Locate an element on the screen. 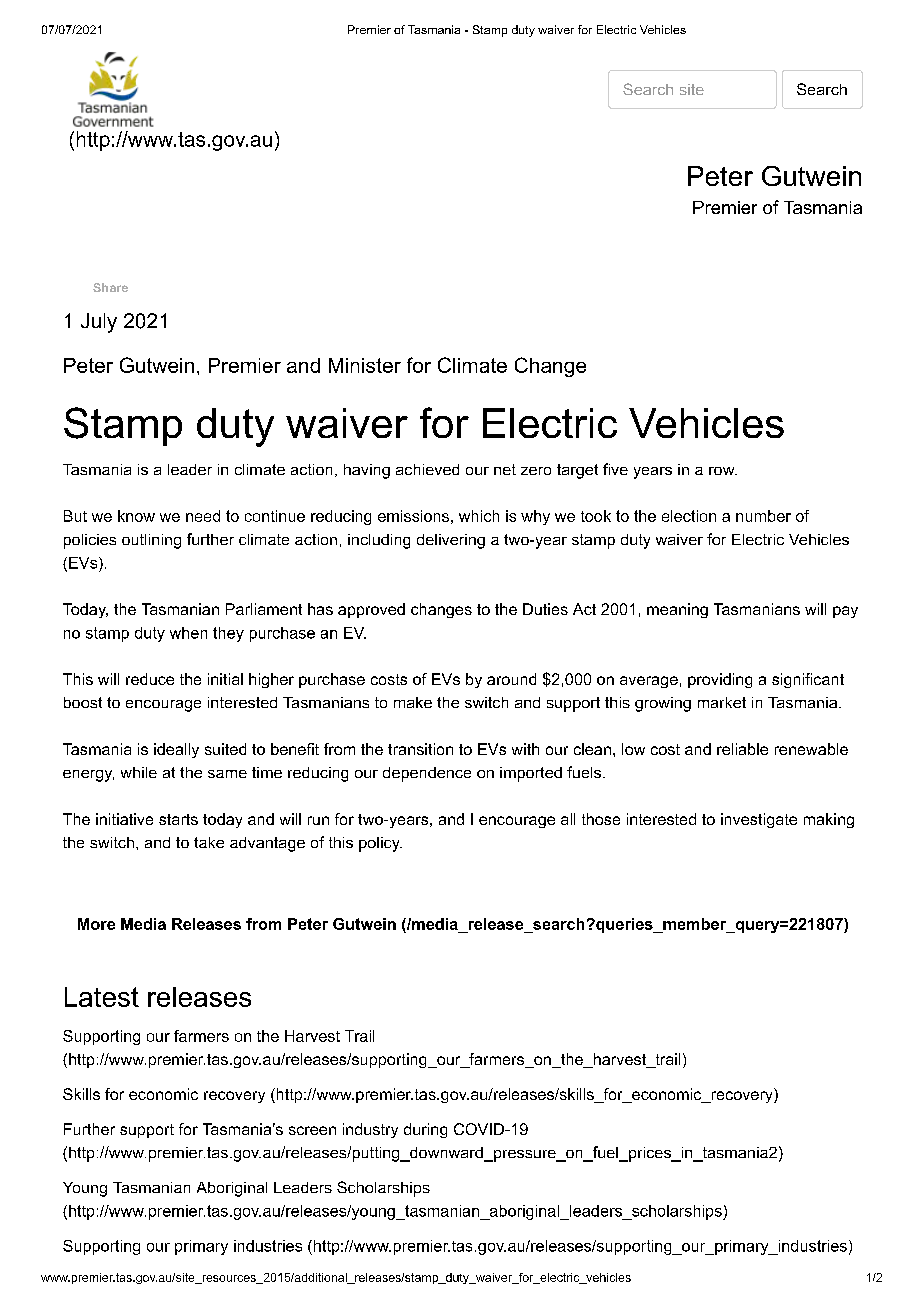  five is located at coordinates (615, 469).
